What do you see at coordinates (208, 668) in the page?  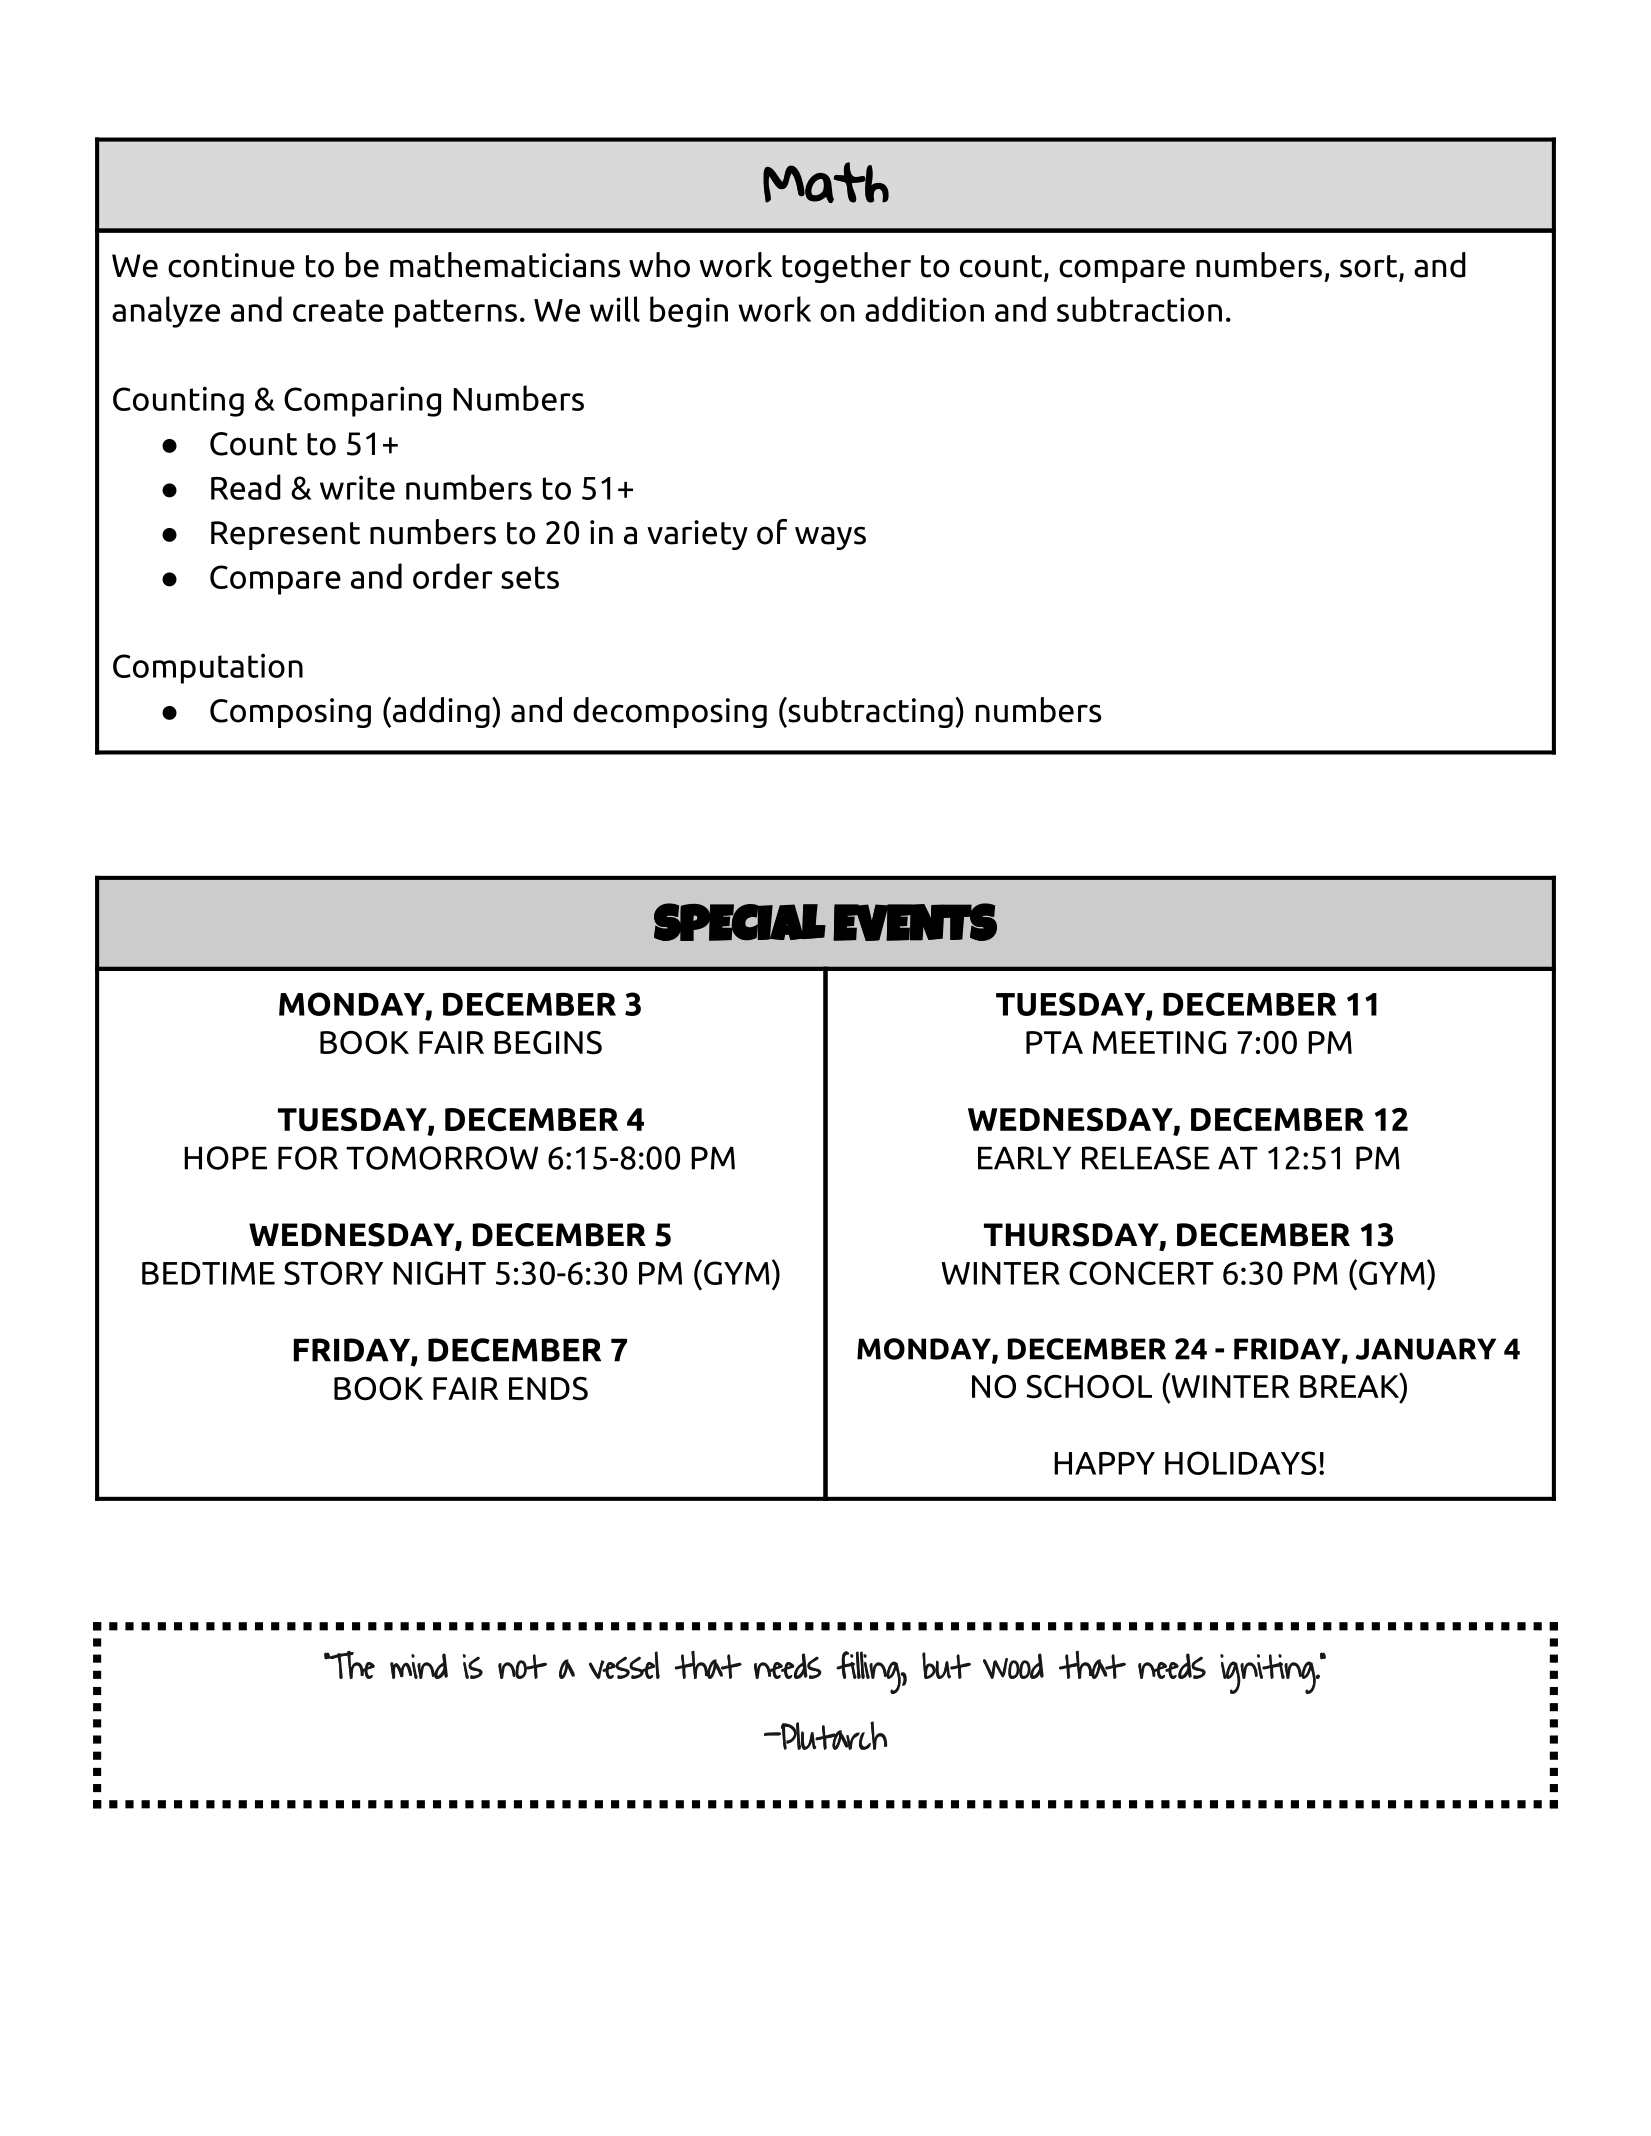 I see `Computation` at bounding box center [208, 668].
